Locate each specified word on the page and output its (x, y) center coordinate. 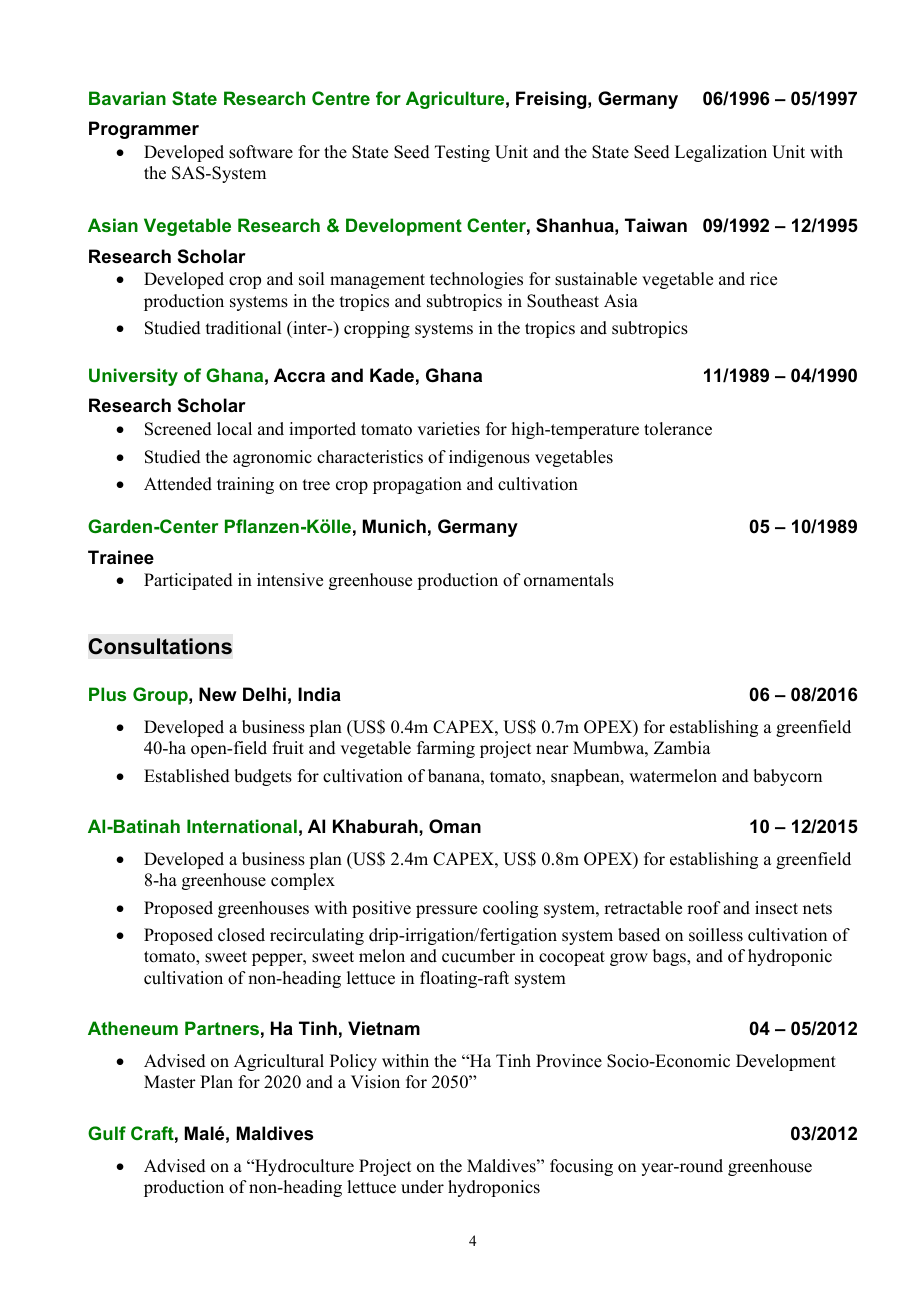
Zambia (682, 748)
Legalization (721, 153)
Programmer (144, 130)
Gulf (107, 1133)
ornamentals (569, 580)
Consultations (160, 646)
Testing (462, 153)
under (422, 1187)
